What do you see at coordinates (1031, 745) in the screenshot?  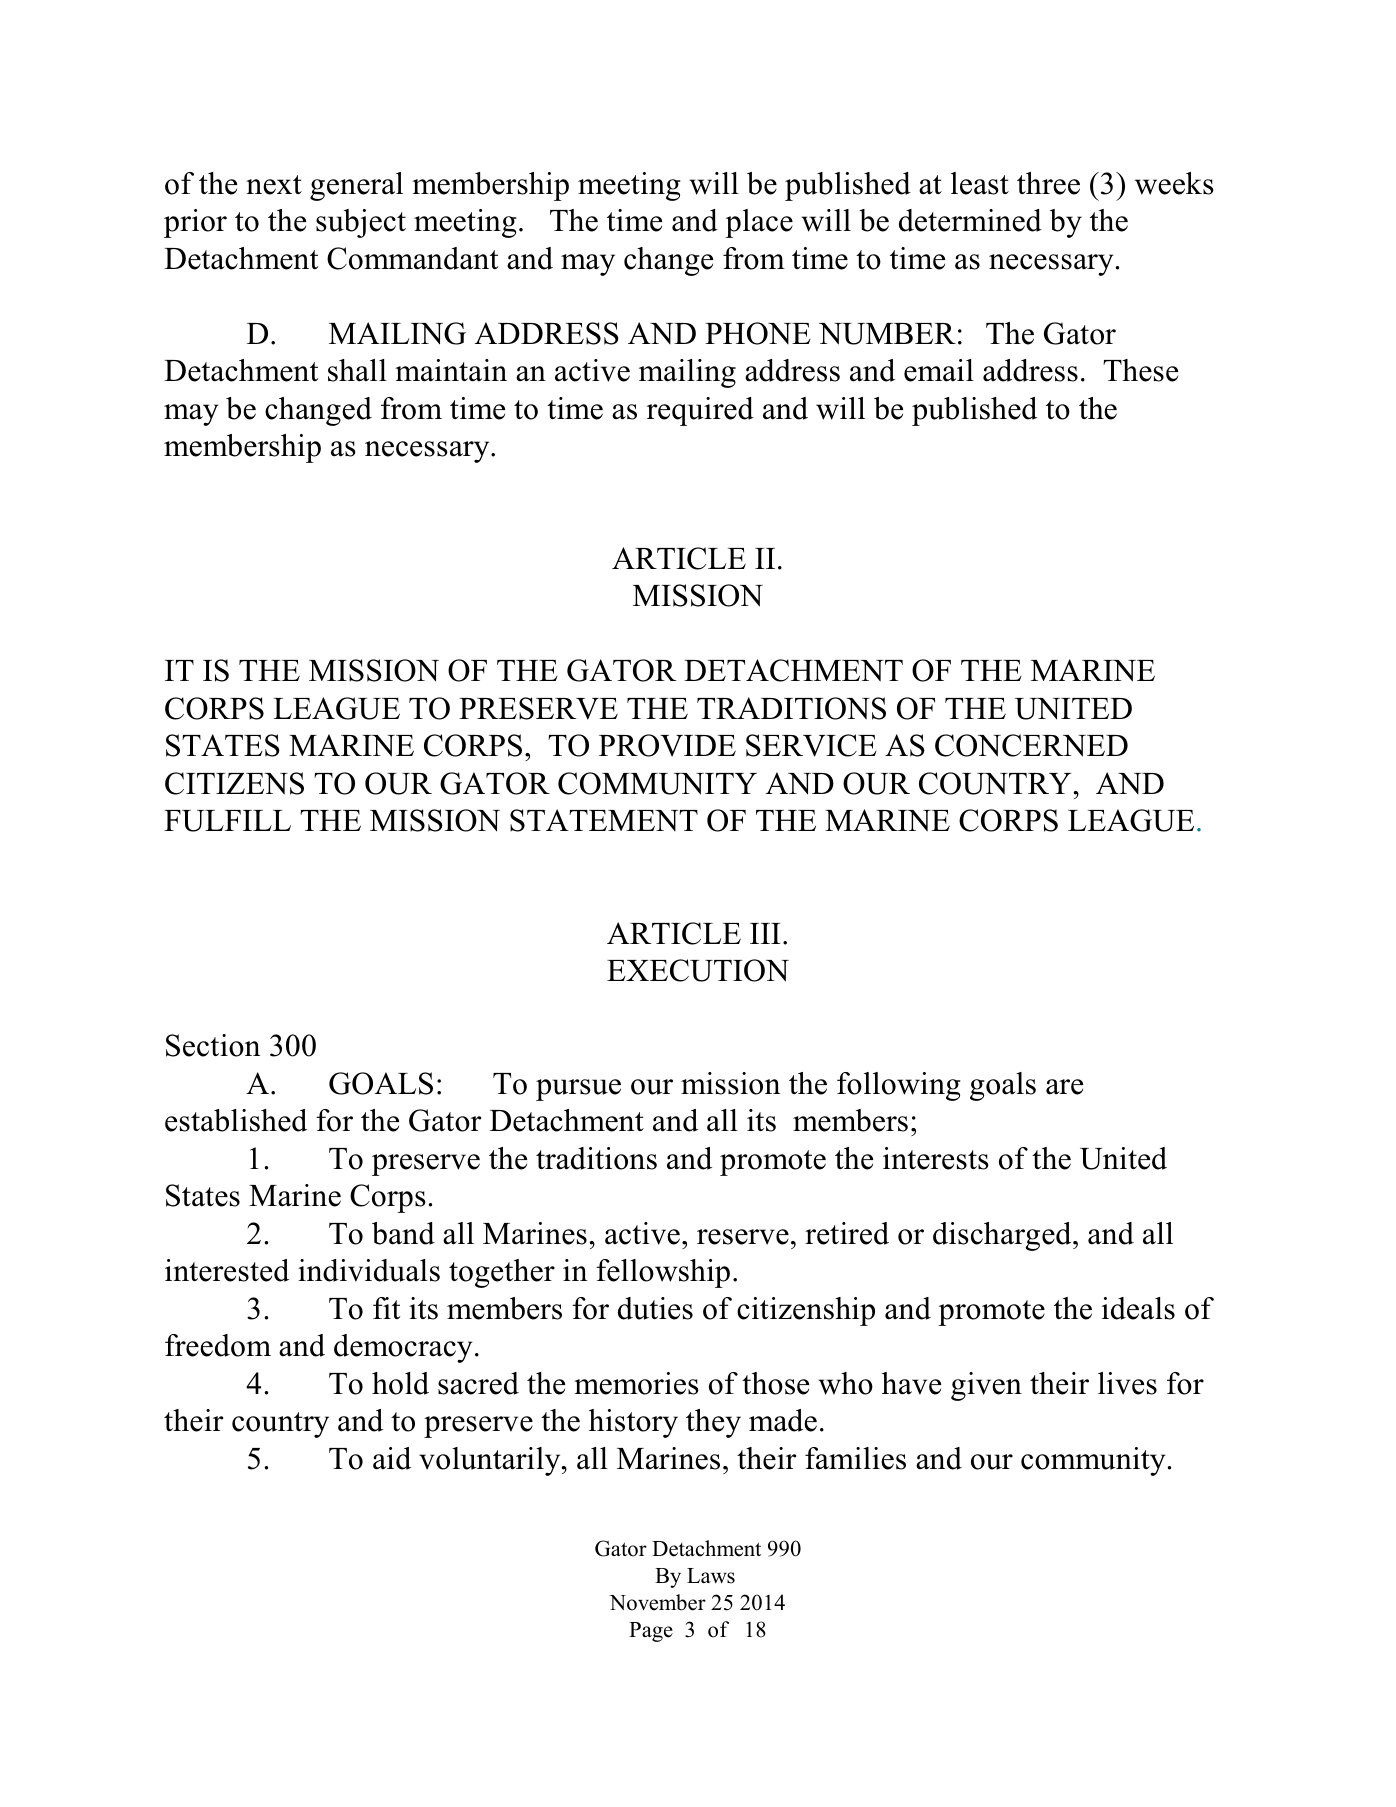 I see `CONCERNED` at bounding box center [1031, 745].
